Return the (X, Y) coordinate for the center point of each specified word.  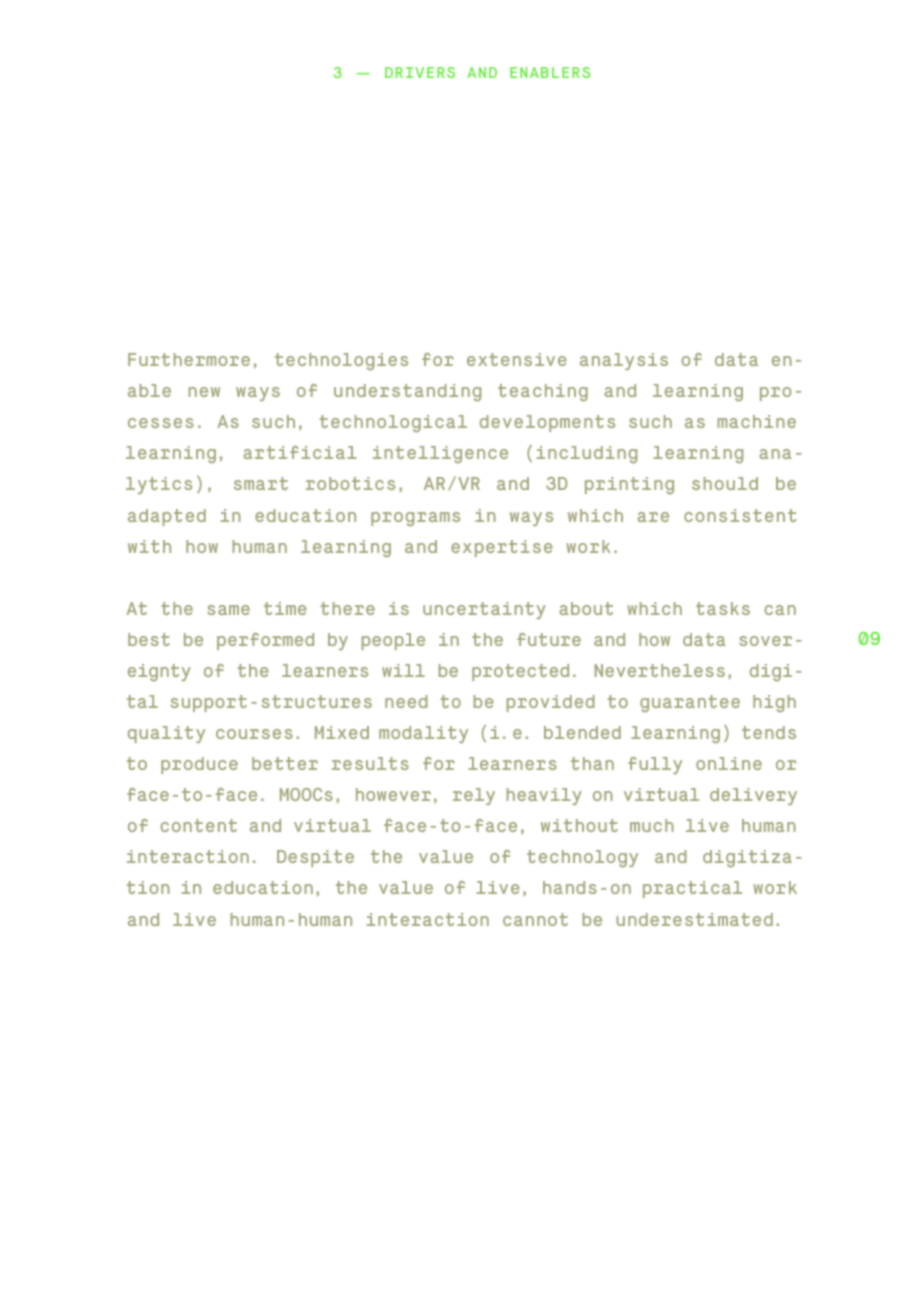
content (198, 825)
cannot (535, 919)
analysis (624, 361)
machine (756, 421)
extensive (517, 359)
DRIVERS (420, 72)
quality (166, 734)
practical (692, 889)
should (725, 483)
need (406, 701)
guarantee (690, 703)
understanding (407, 392)
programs (415, 519)
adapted (167, 517)
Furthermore (189, 359)
